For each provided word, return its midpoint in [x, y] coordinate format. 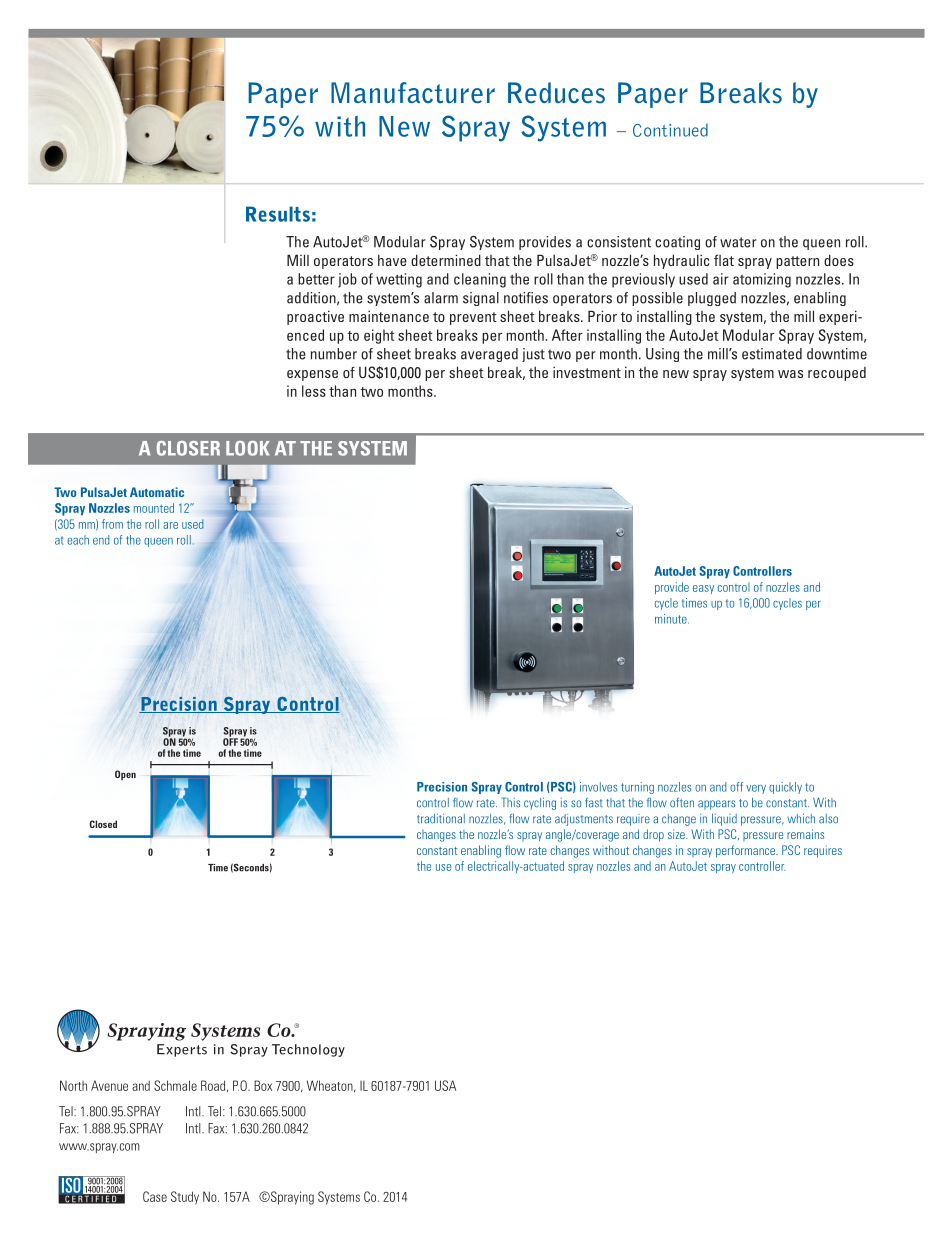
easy [703, 589]
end [101, 540]
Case [155, 1196]
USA [445, 1085]
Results [278, 214]
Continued [670, 130]
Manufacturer [413, 93]
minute [672, 619]
